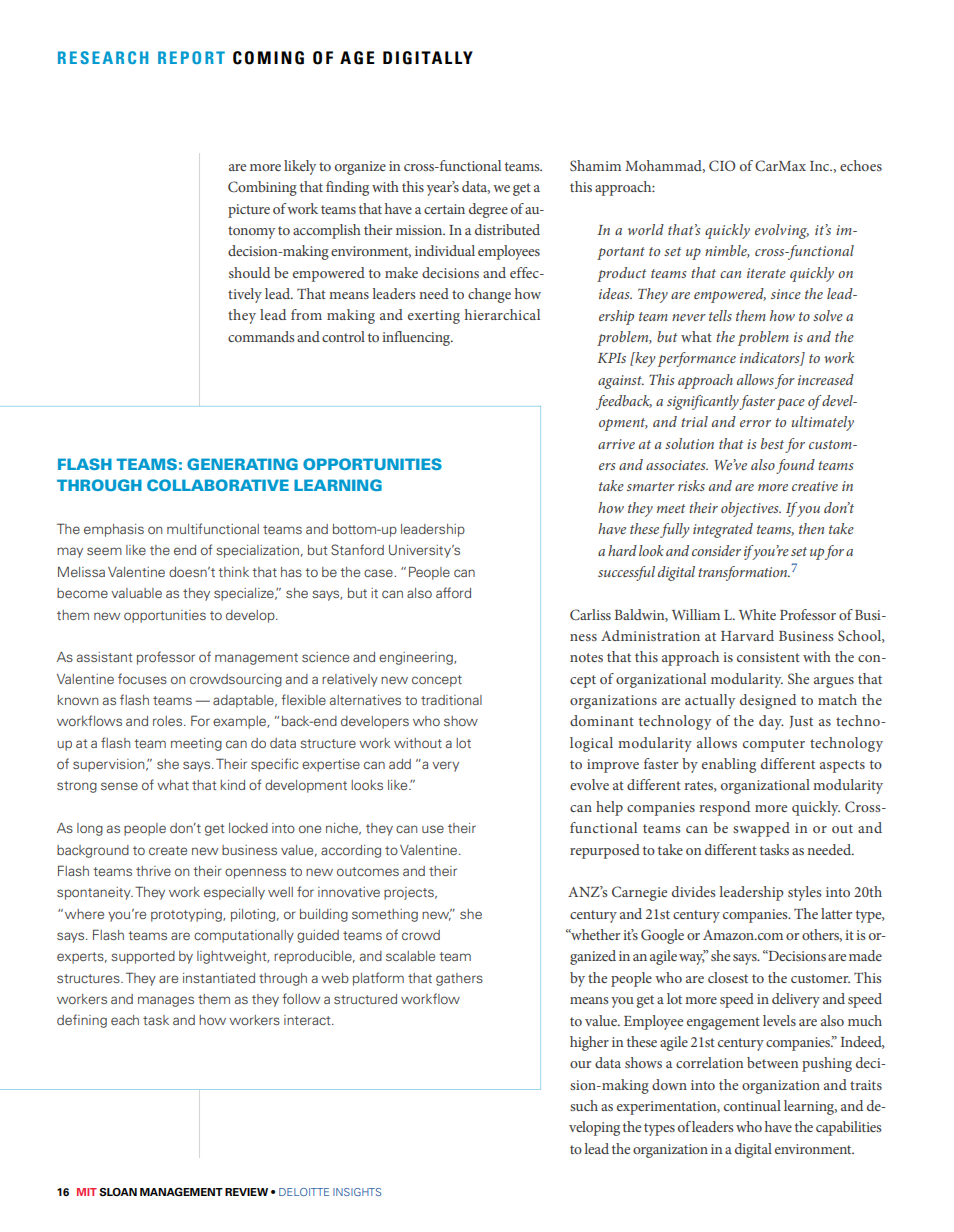  Describe the element at coordinates (118, 1192) in the document. I see `SLOAN` at that location.
